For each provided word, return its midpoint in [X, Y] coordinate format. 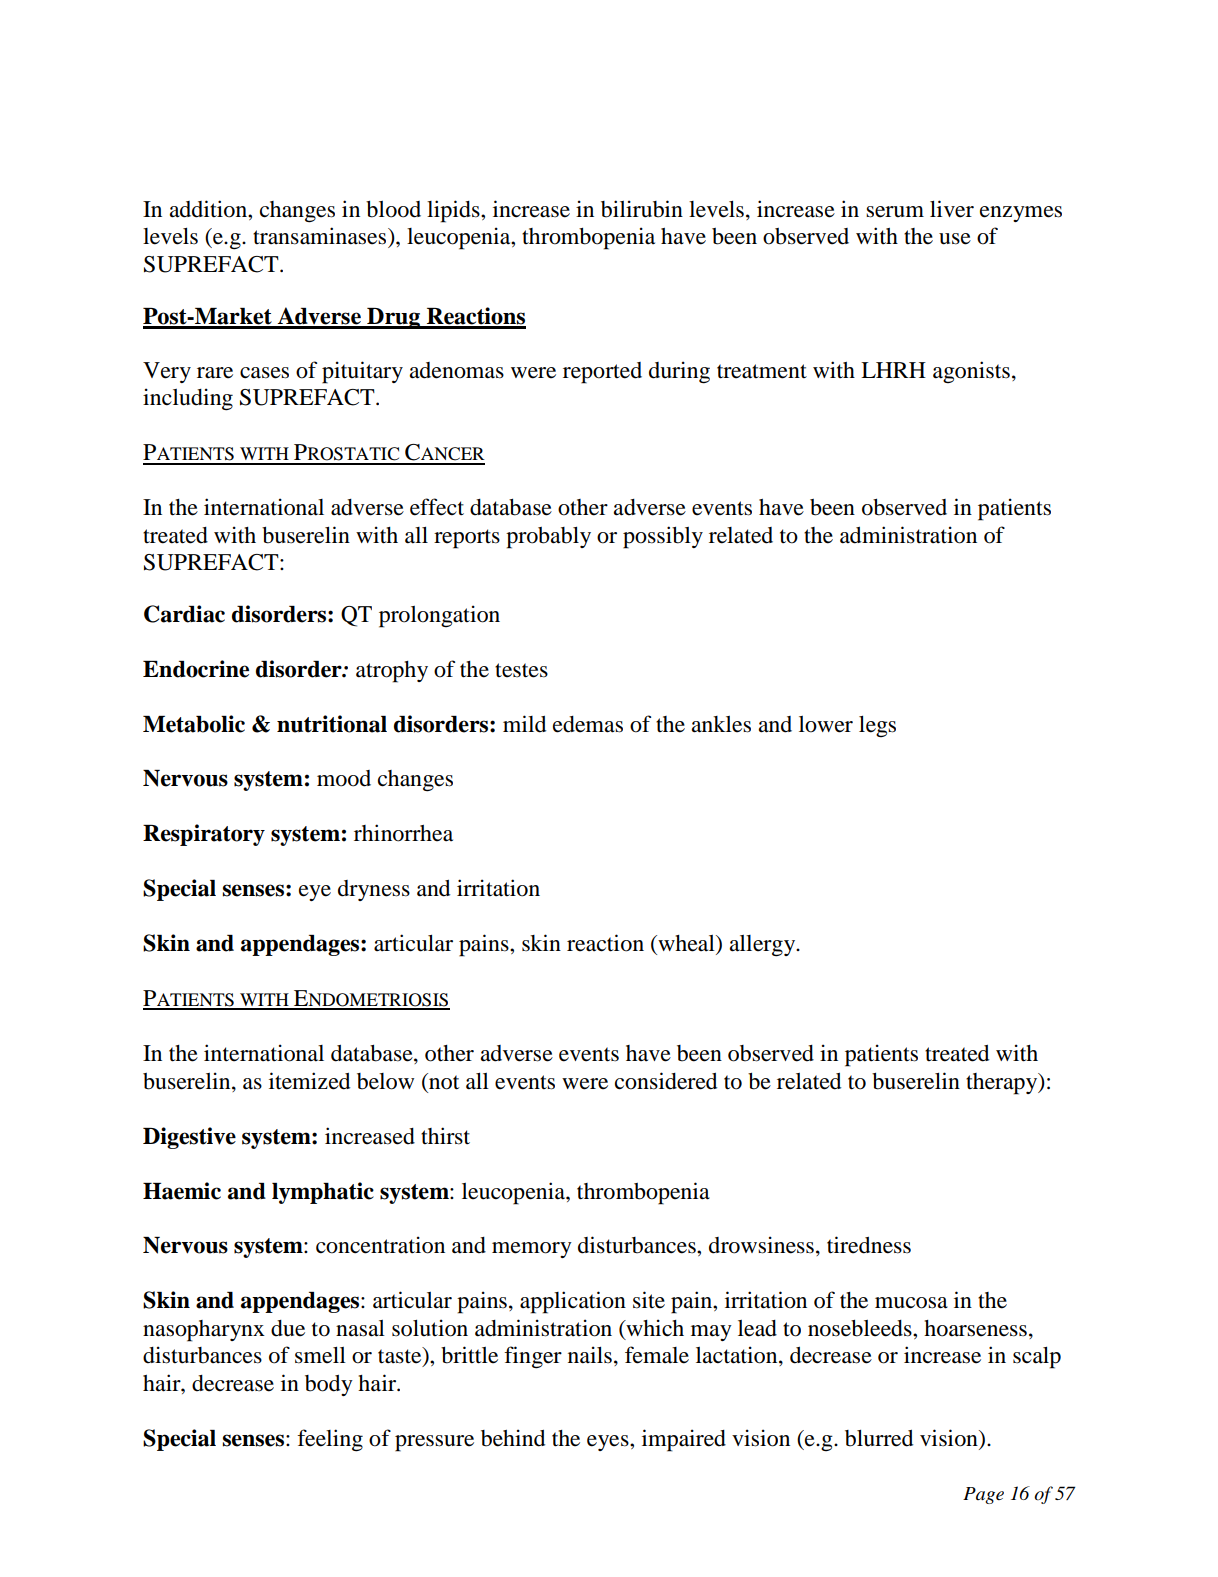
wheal [686, 944]
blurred [879, 1438]
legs [877, 726]
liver [952, 209]
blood [393, 209]
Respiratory [204, 835]
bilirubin [642, 209]
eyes [609, 1443]
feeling [330, 1440]
